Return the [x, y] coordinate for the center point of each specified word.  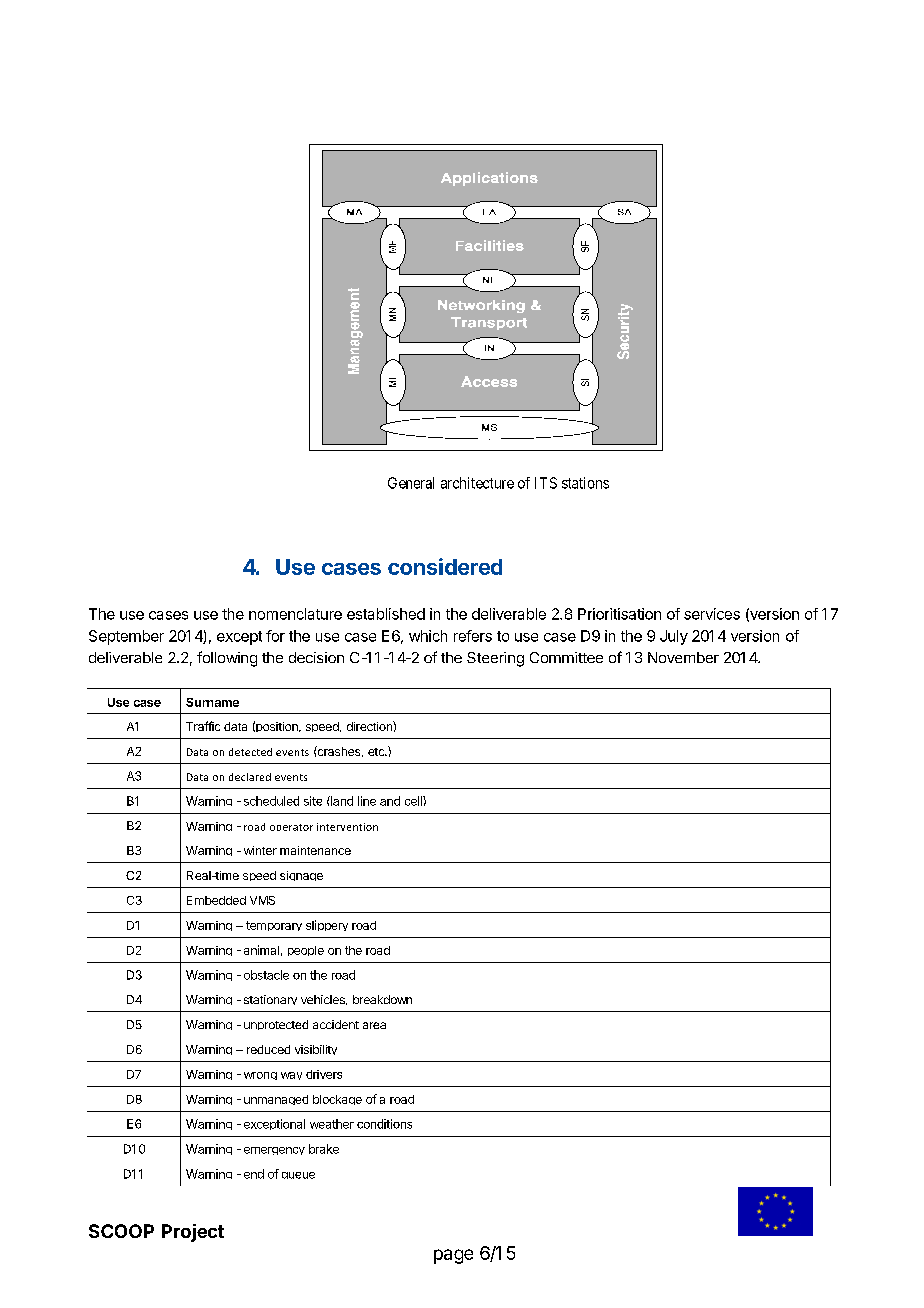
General [411, 483]
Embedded [216, 900]
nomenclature [295, 614]
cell [414, 801]
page [453, 1256]
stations [585, 483]
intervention [347, 827]
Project [193, 1233]
